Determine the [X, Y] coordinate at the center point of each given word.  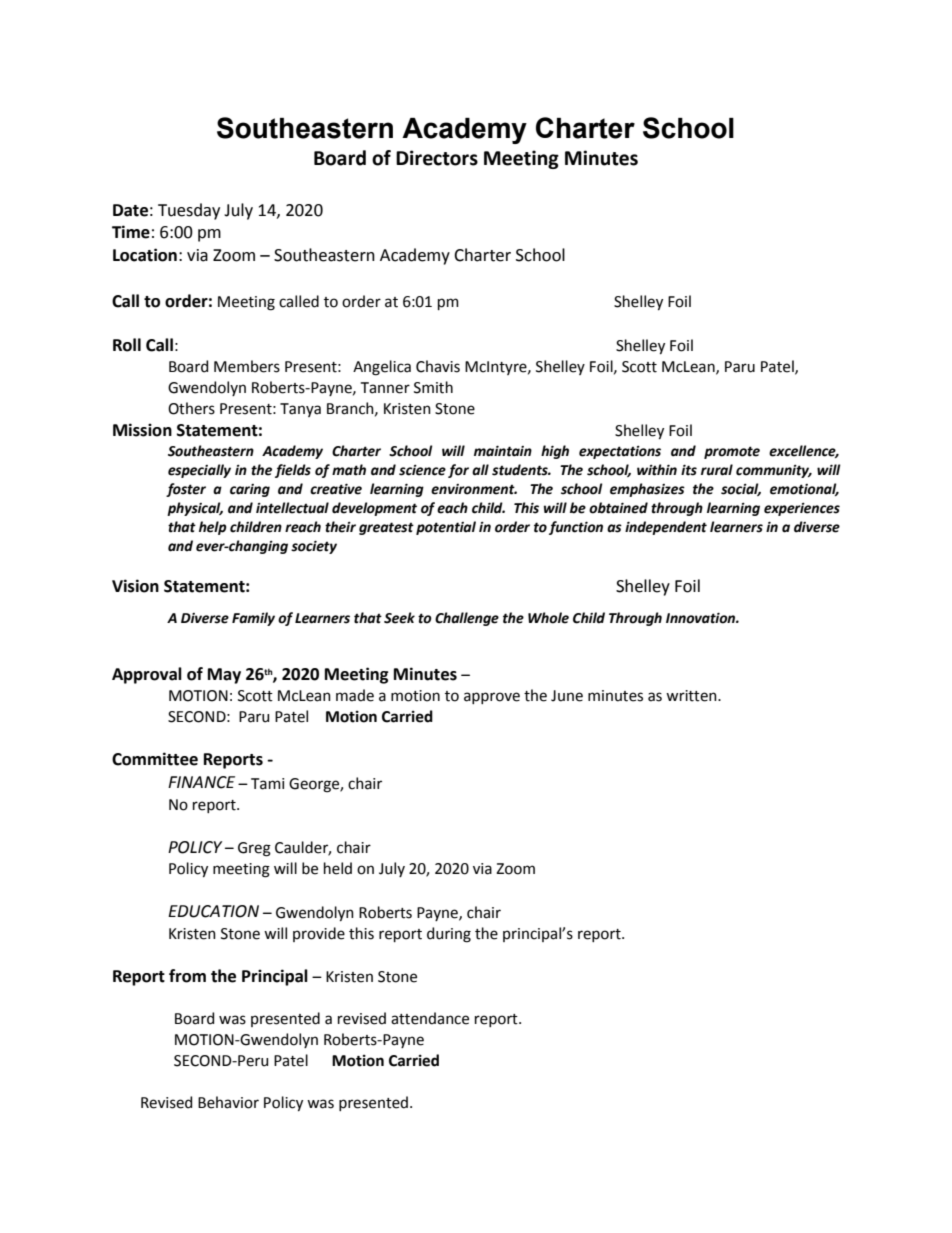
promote [732, 452]
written [692, 696]
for [458, 471]
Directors [437, 158]
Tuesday [189, 211]
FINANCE [201, 782]
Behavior [228, 1102]
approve [492, 698]
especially [199, 471]
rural [717, 470]
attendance [430, 1018]
